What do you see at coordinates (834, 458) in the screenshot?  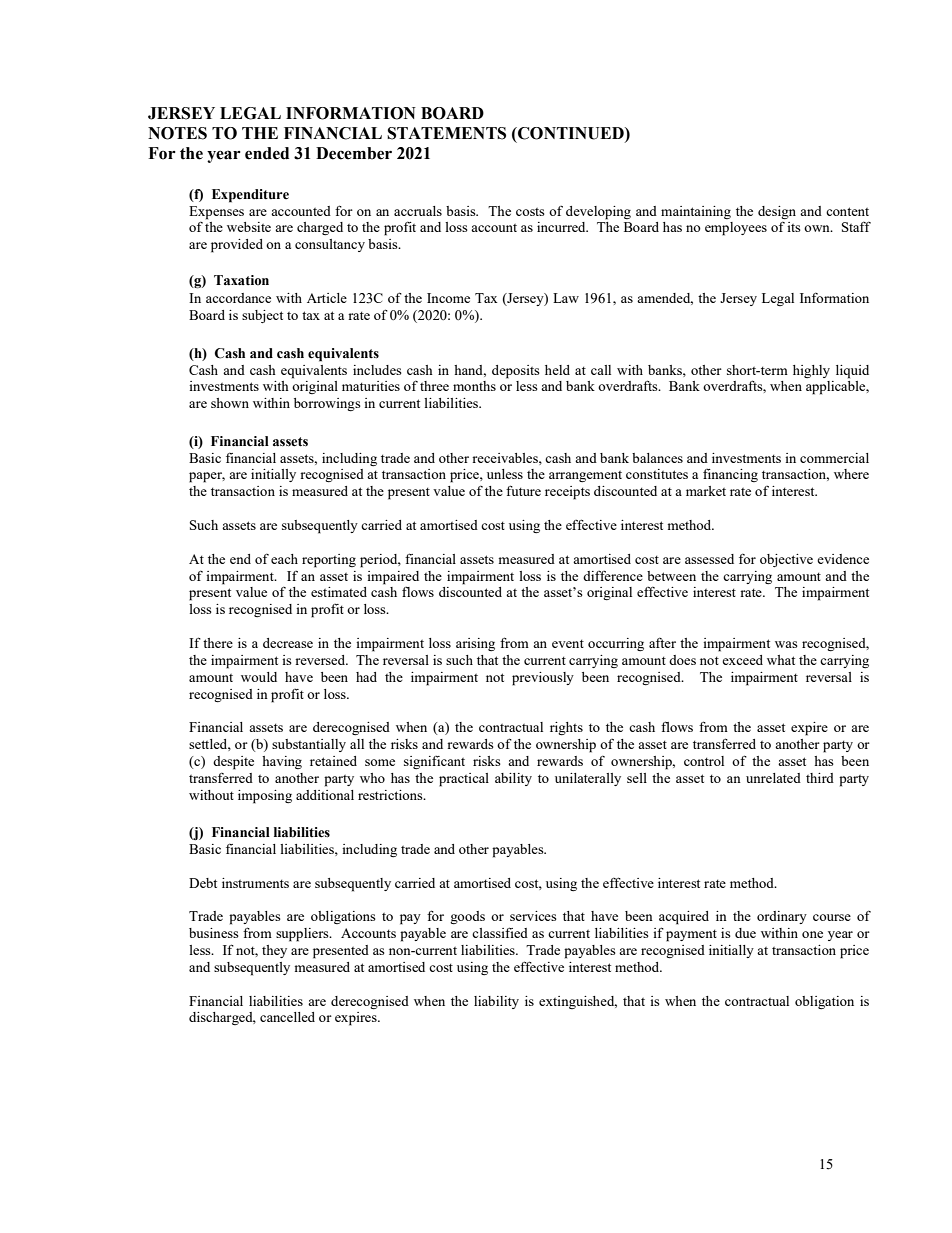 I see `commercial` at bounding box center [834, 458].
